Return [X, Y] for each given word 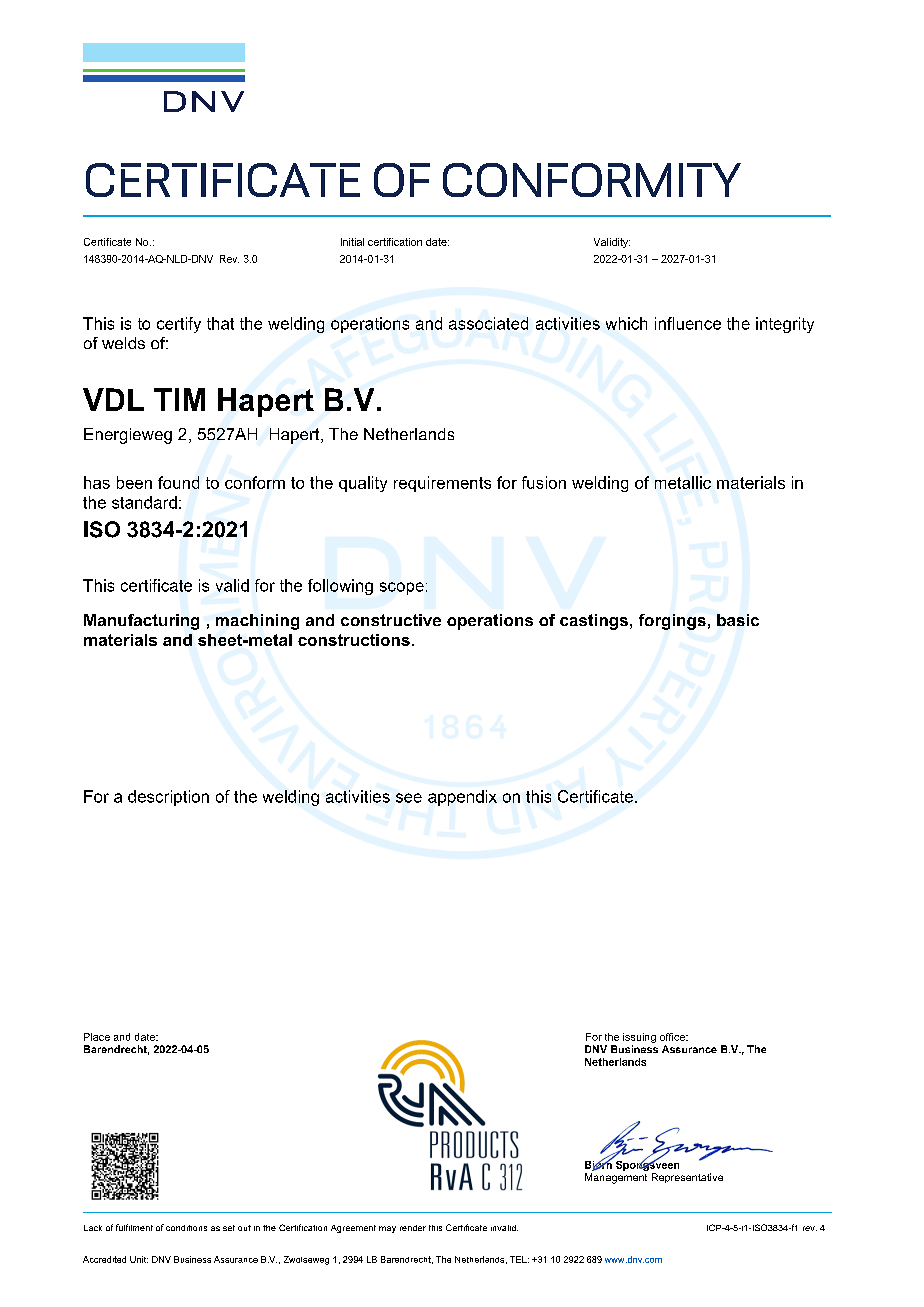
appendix [462, 798]
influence [688, 323]
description [168, 798]
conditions [186, 1228]
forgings [672, 622]
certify [179, 325]
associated [488, 323]
